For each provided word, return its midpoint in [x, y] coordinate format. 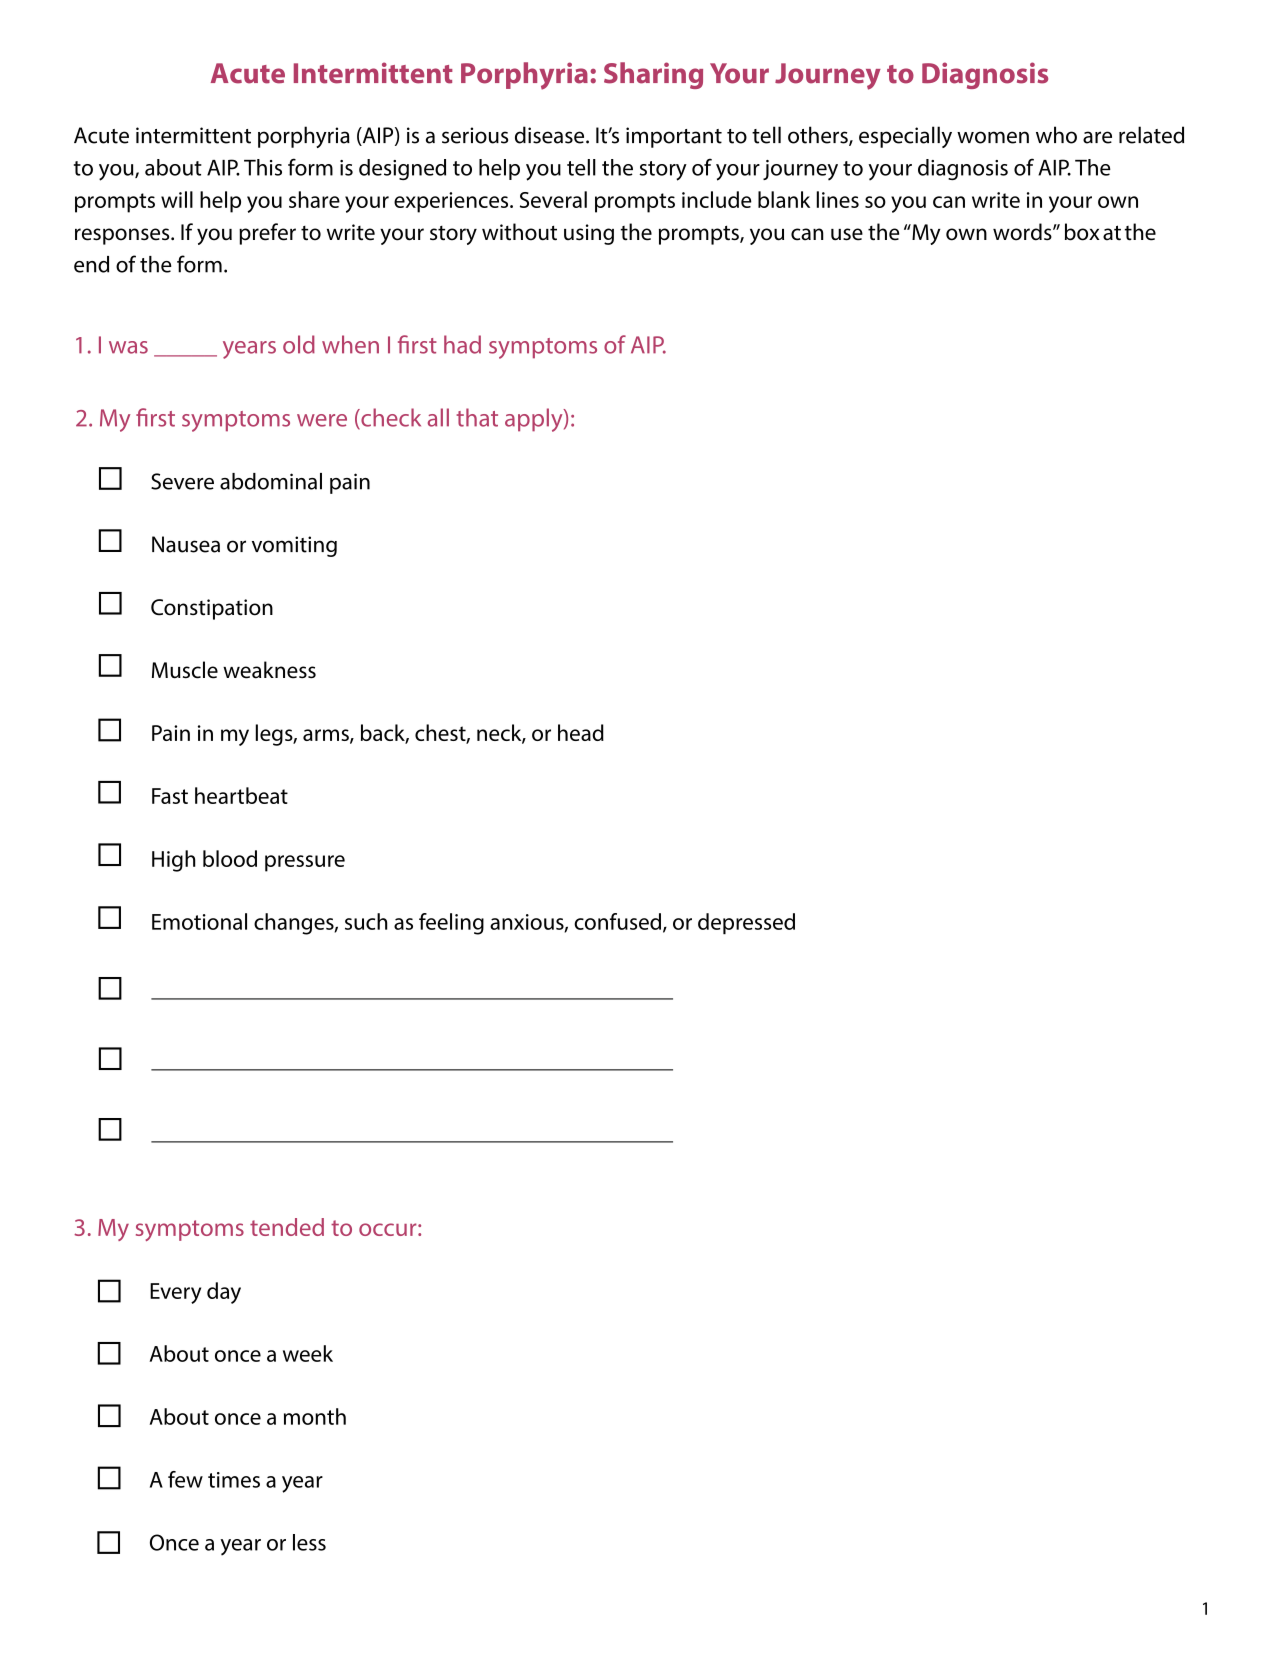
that [477, 417]
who [1056, 135]
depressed [746, 924]
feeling [451, 924]
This [263, 167]
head [581, 732]
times [234, 1480]
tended [287, 1227]
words [1023, 232]
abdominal [271, 481]
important [674, 137]
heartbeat [241, 795]
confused [619, 922]
